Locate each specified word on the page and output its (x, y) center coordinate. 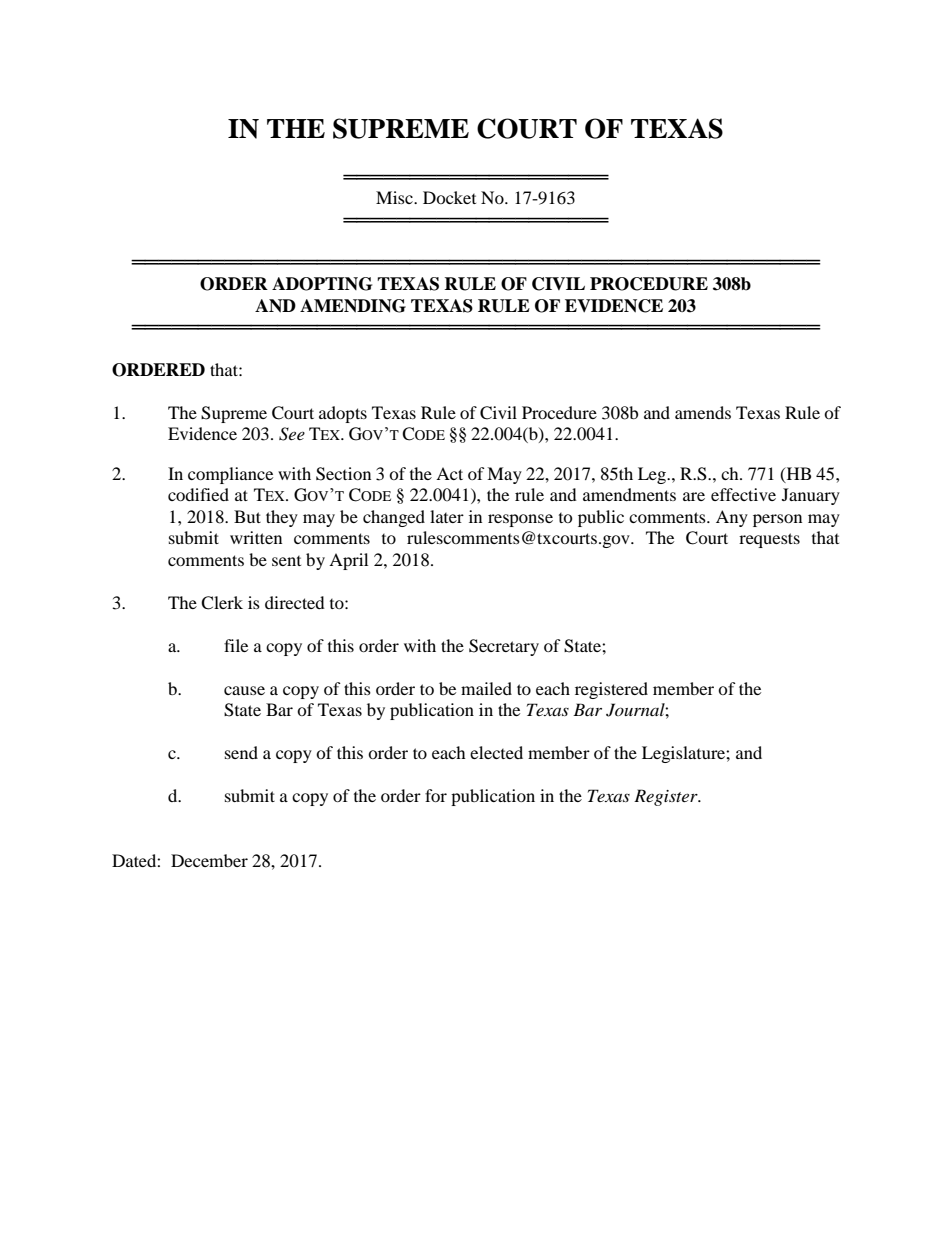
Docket (449, 197)
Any (732, 518)
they (282, 518)
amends (703, 412)
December (209, 860)
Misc (395, 197)
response (520, 520)
